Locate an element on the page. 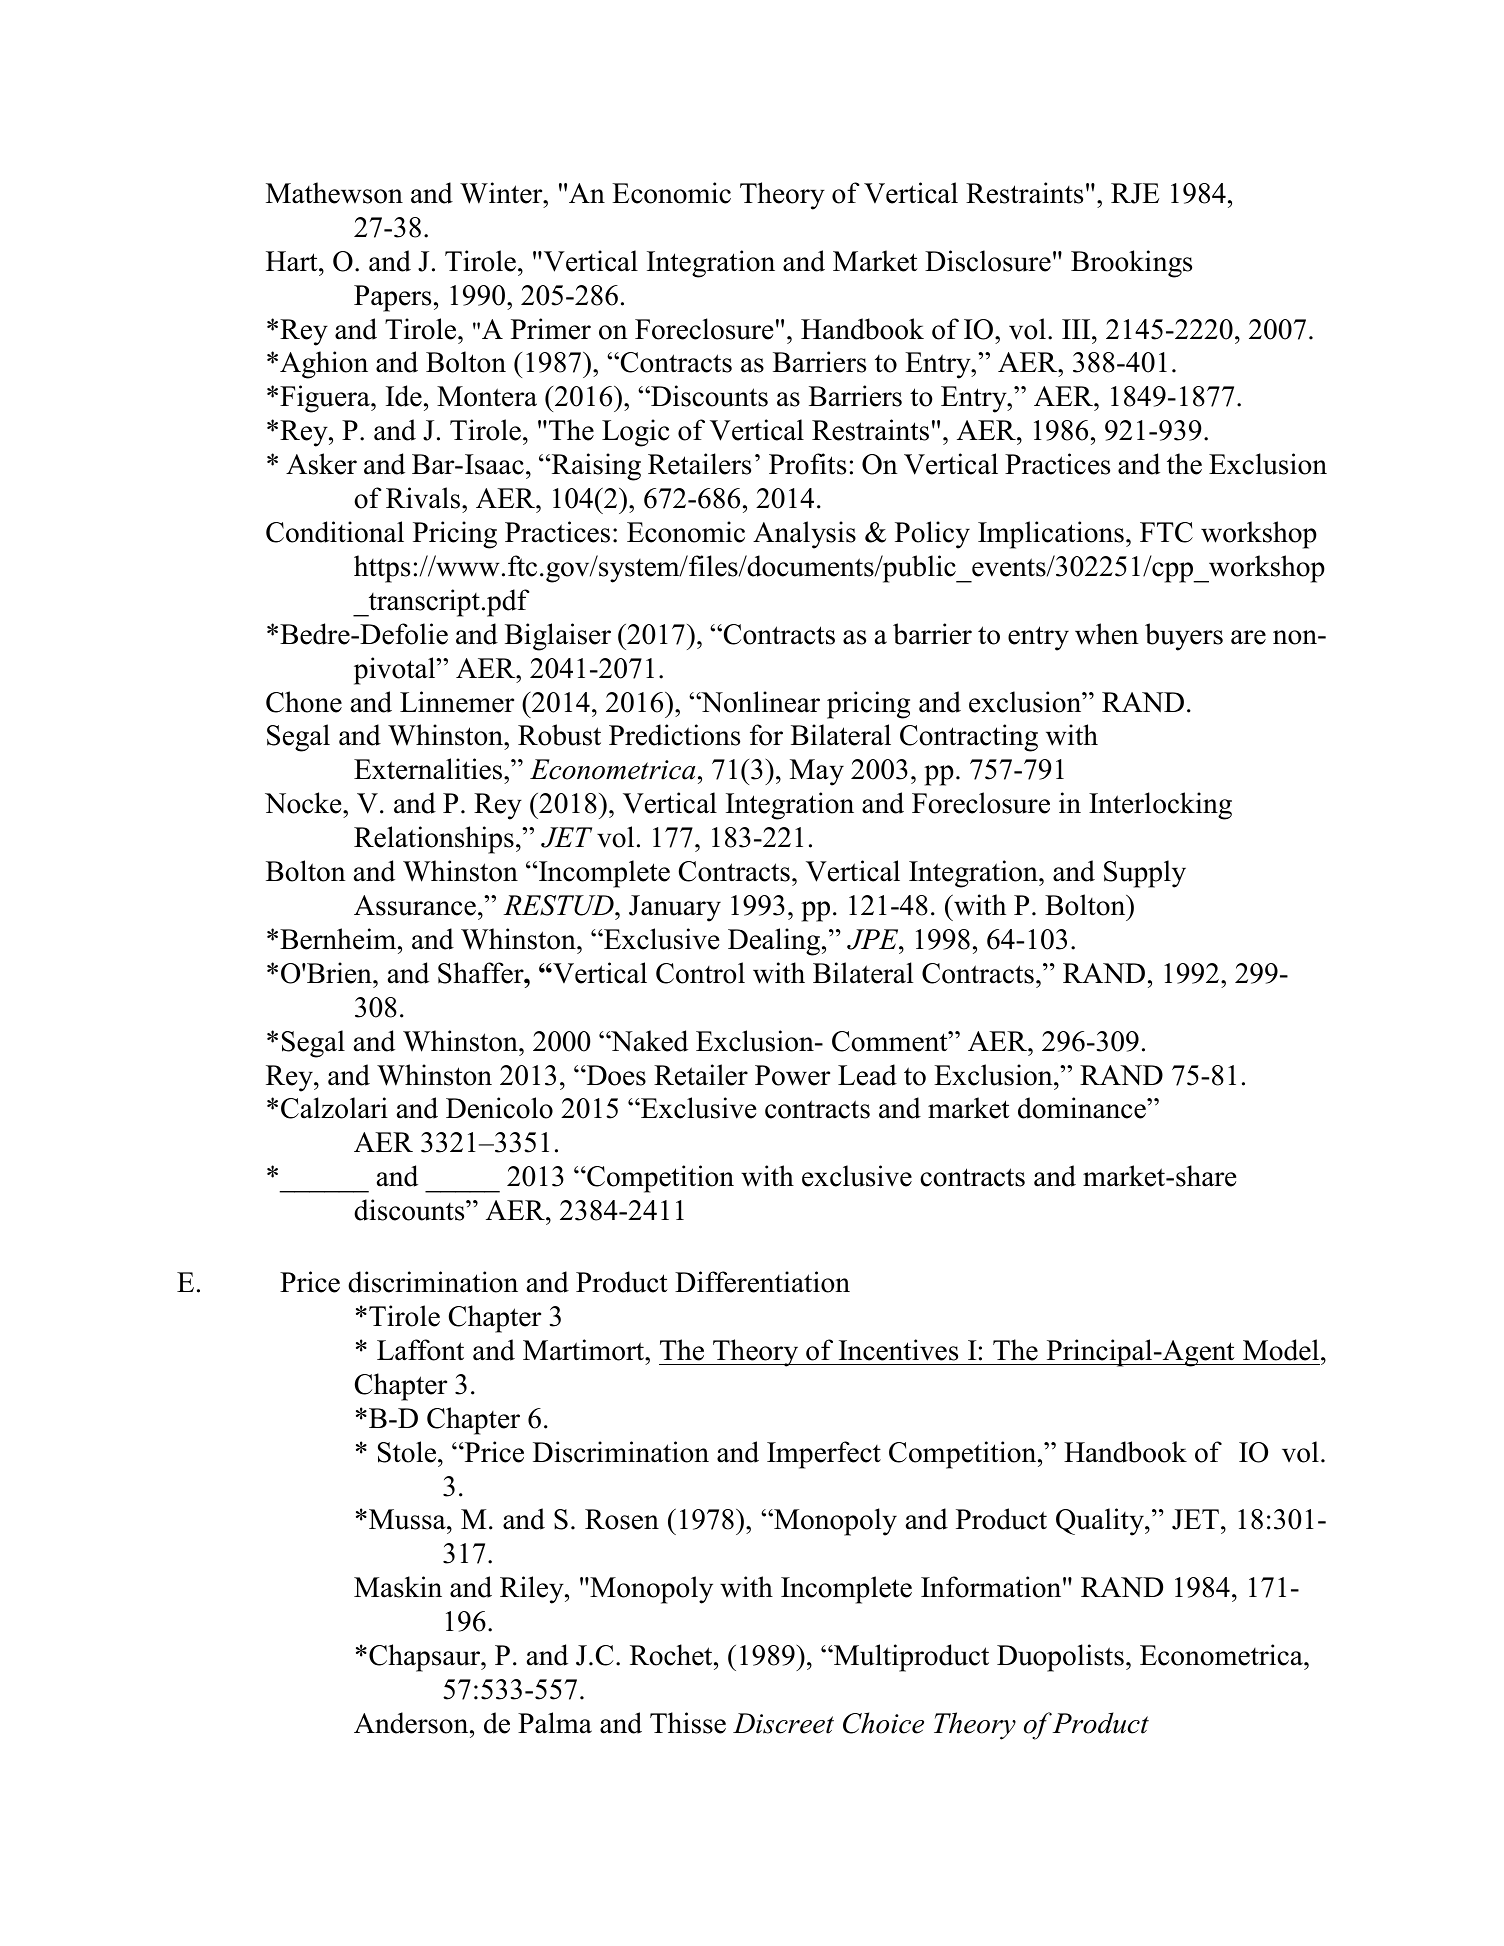 This page has height=1946, width=1504. May is located at coordinates (817, 772).
